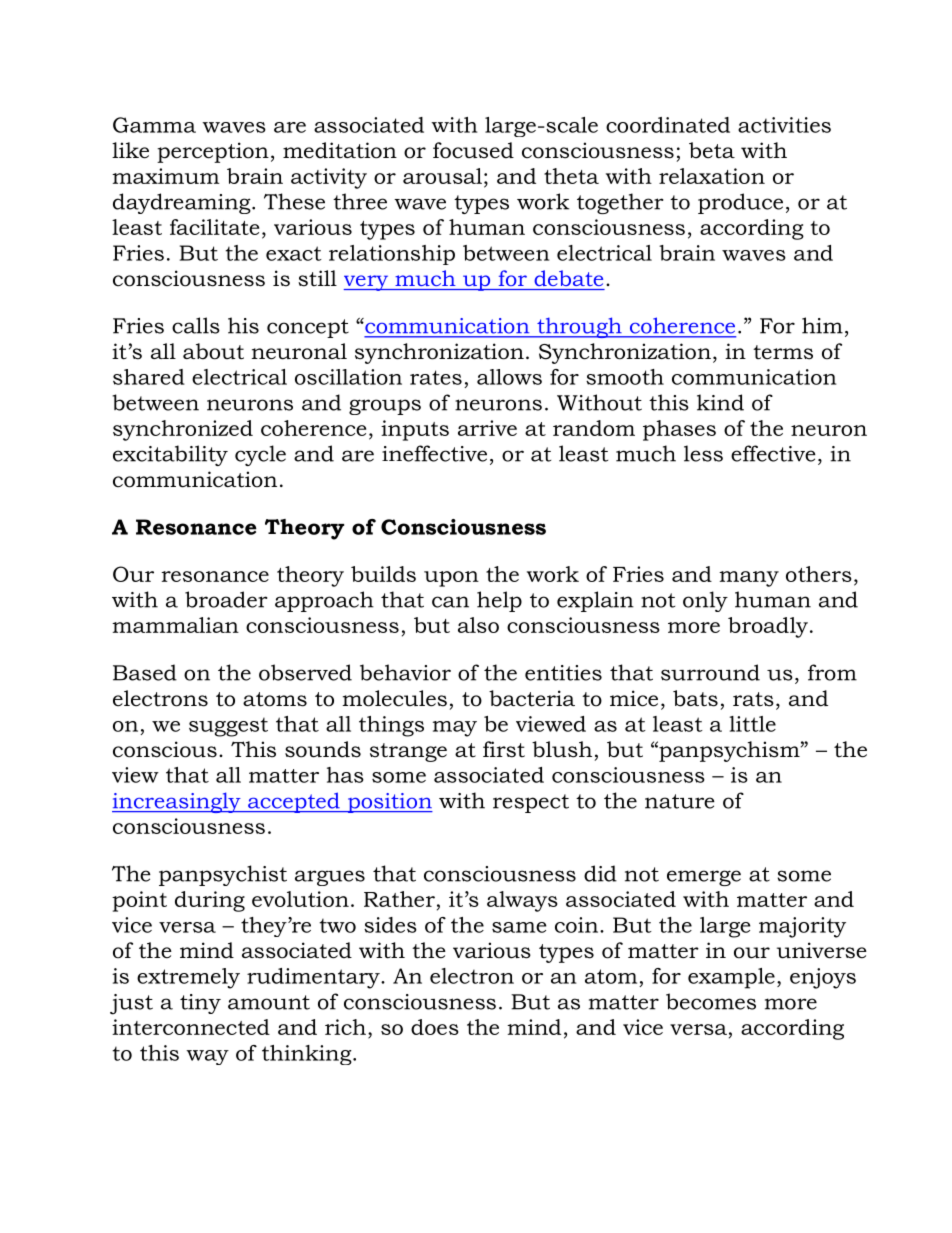  I want to click on many, so click(749, 579).
